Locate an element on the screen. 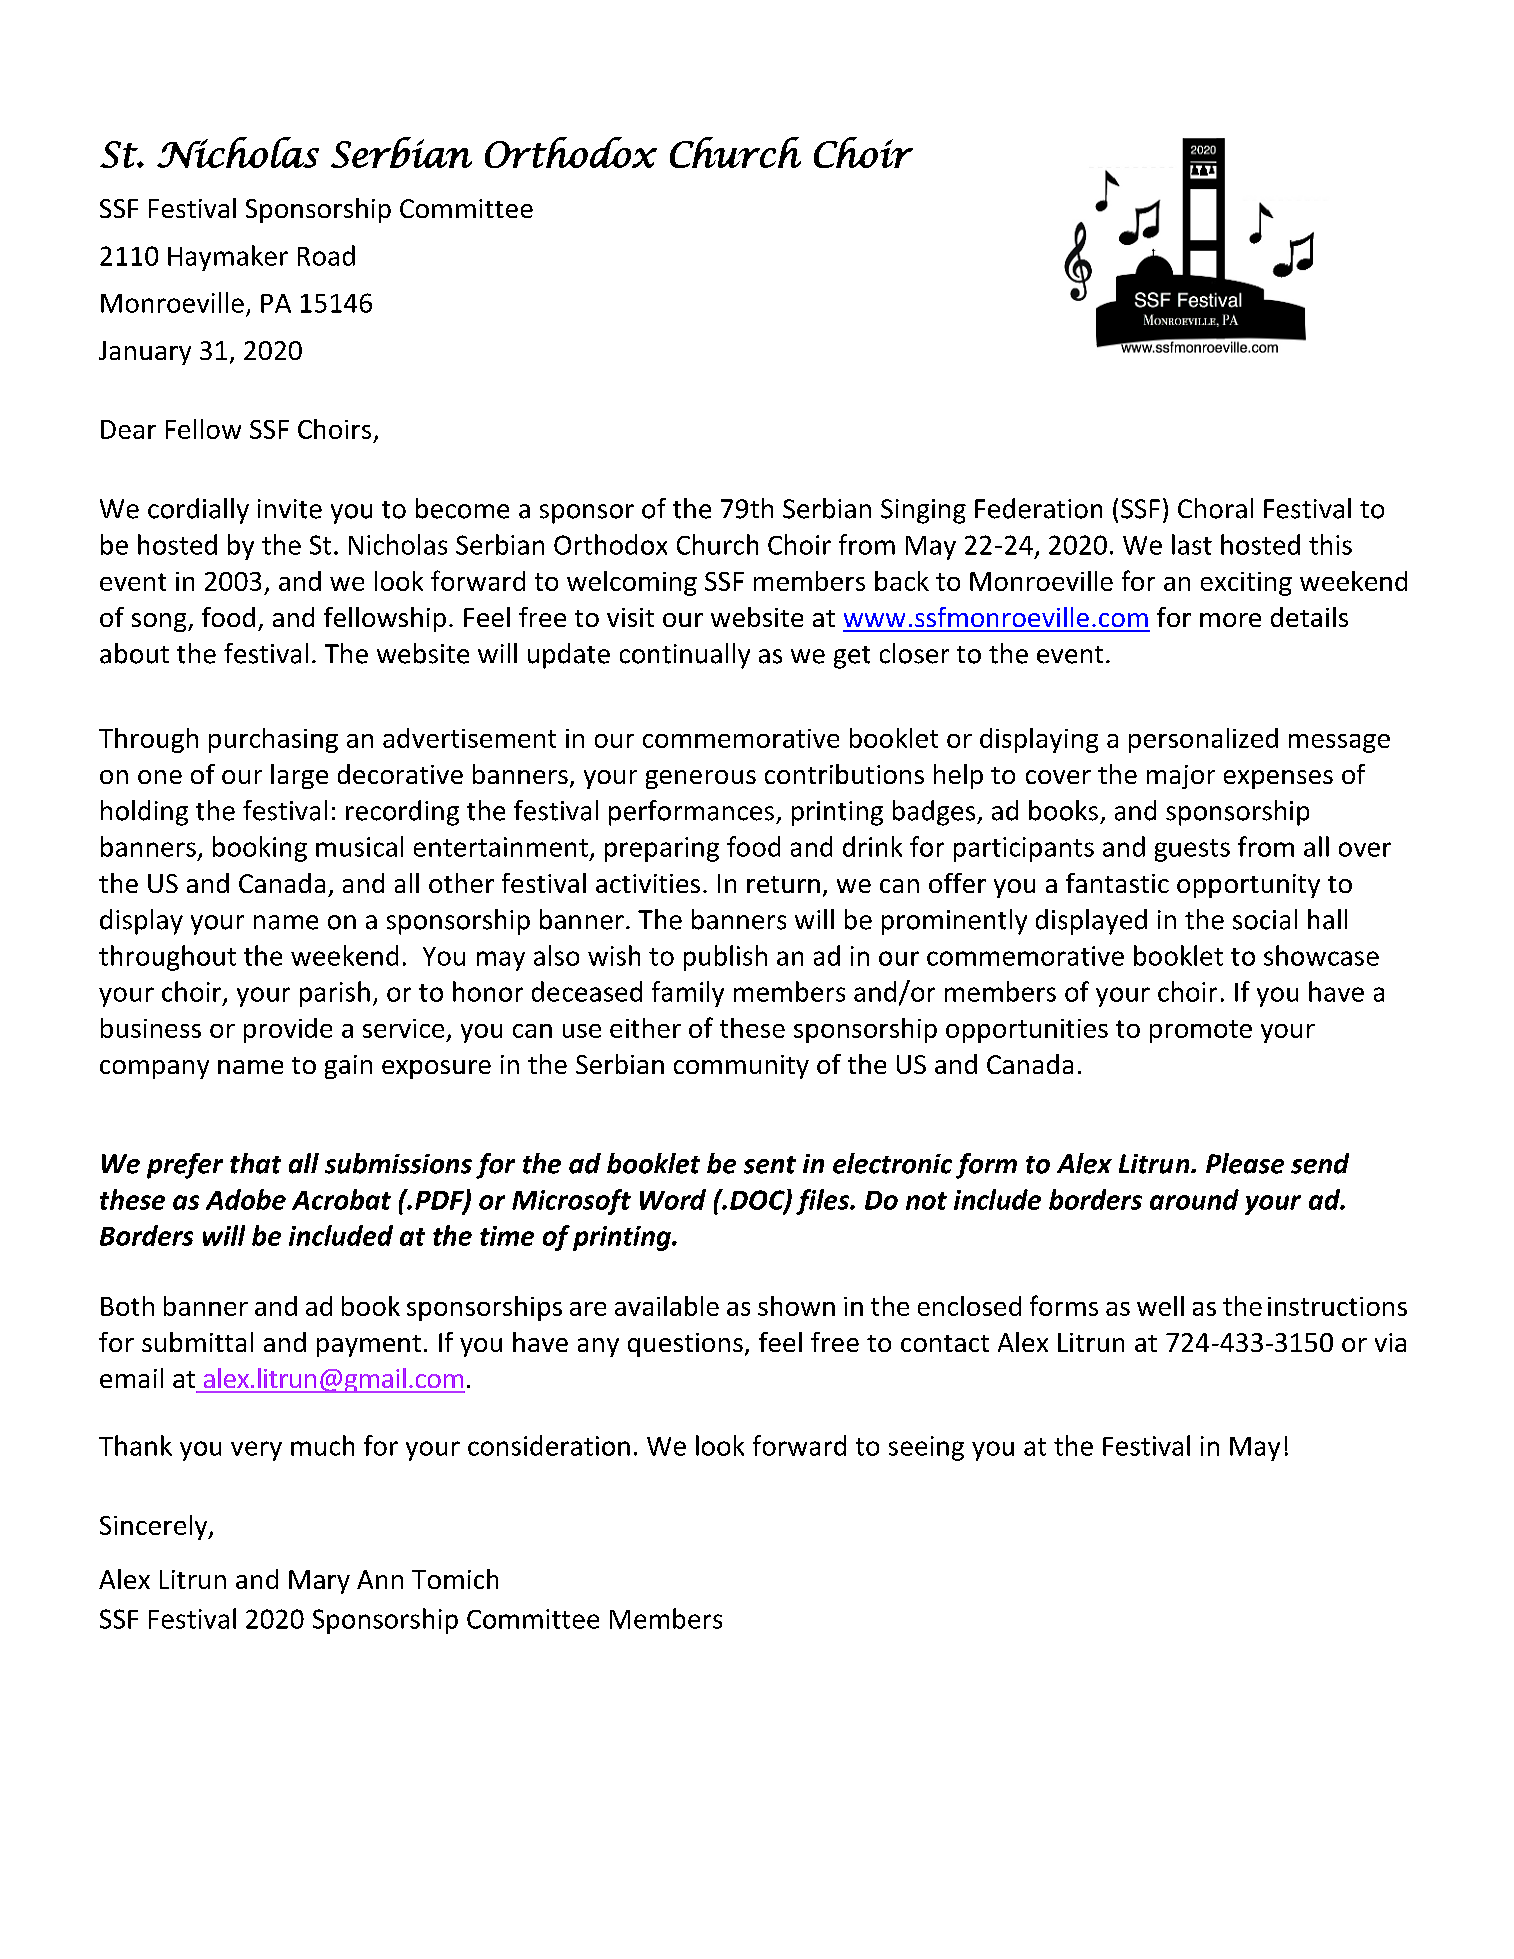  parish is located at coordinates (335, 994).
